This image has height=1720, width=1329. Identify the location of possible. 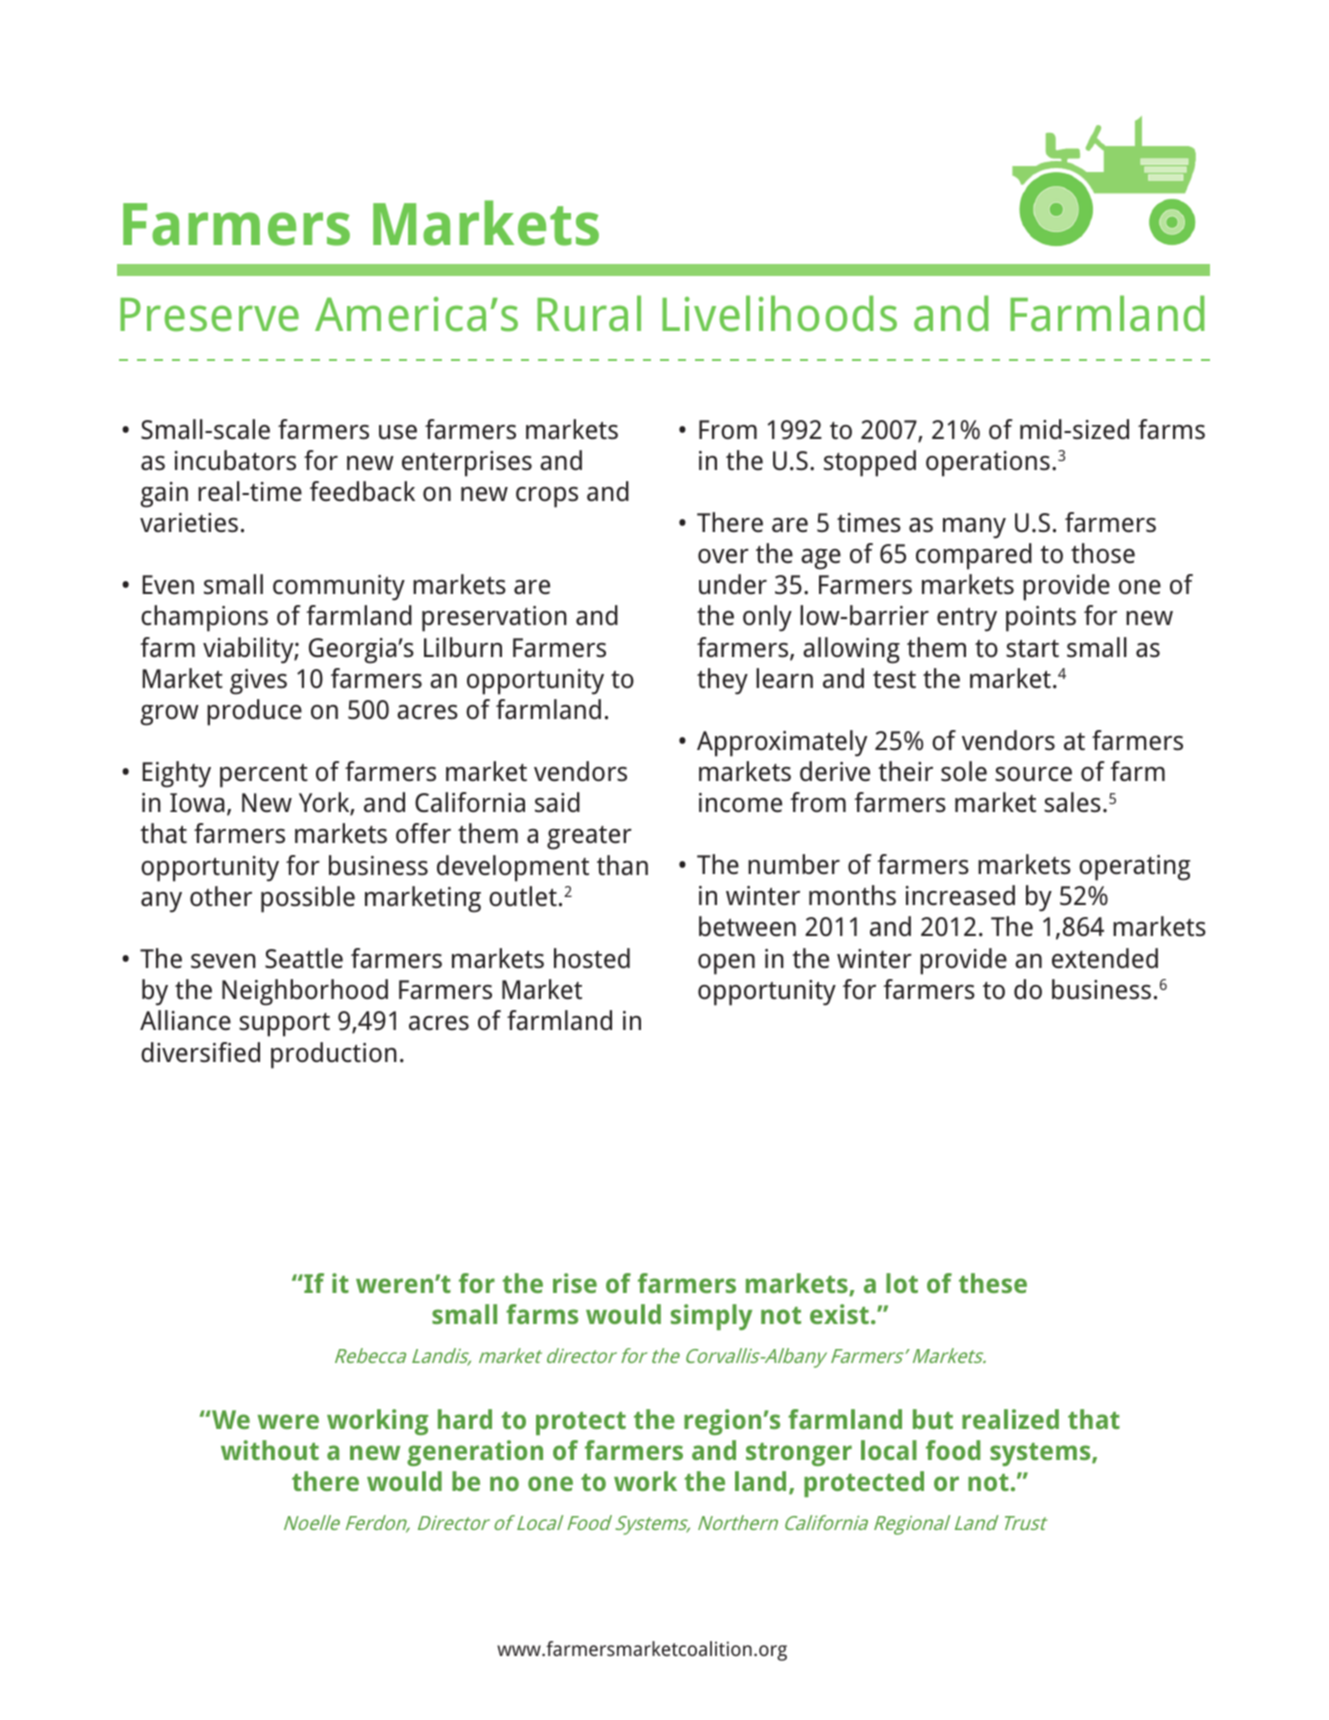
(308, 899).
